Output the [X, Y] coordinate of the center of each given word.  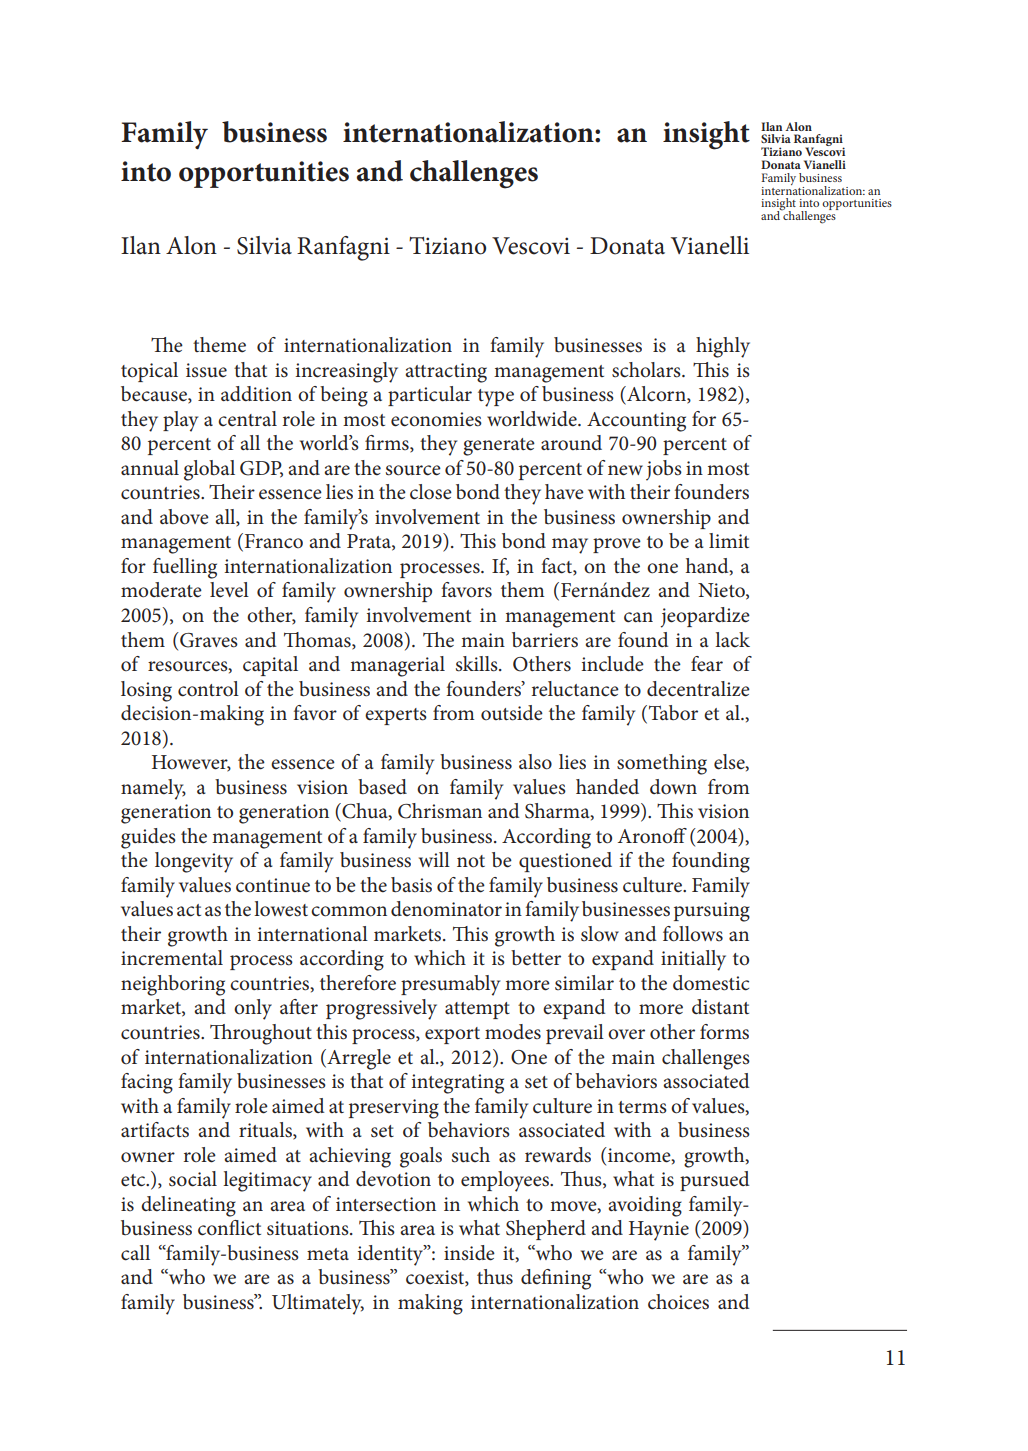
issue [206, 370]
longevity [194, 862]
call [135, 1253]
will [434, 859]
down [673, 786]
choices [678, 1302]
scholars [647, 370]
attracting [446, 373]
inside [469, 1253]
